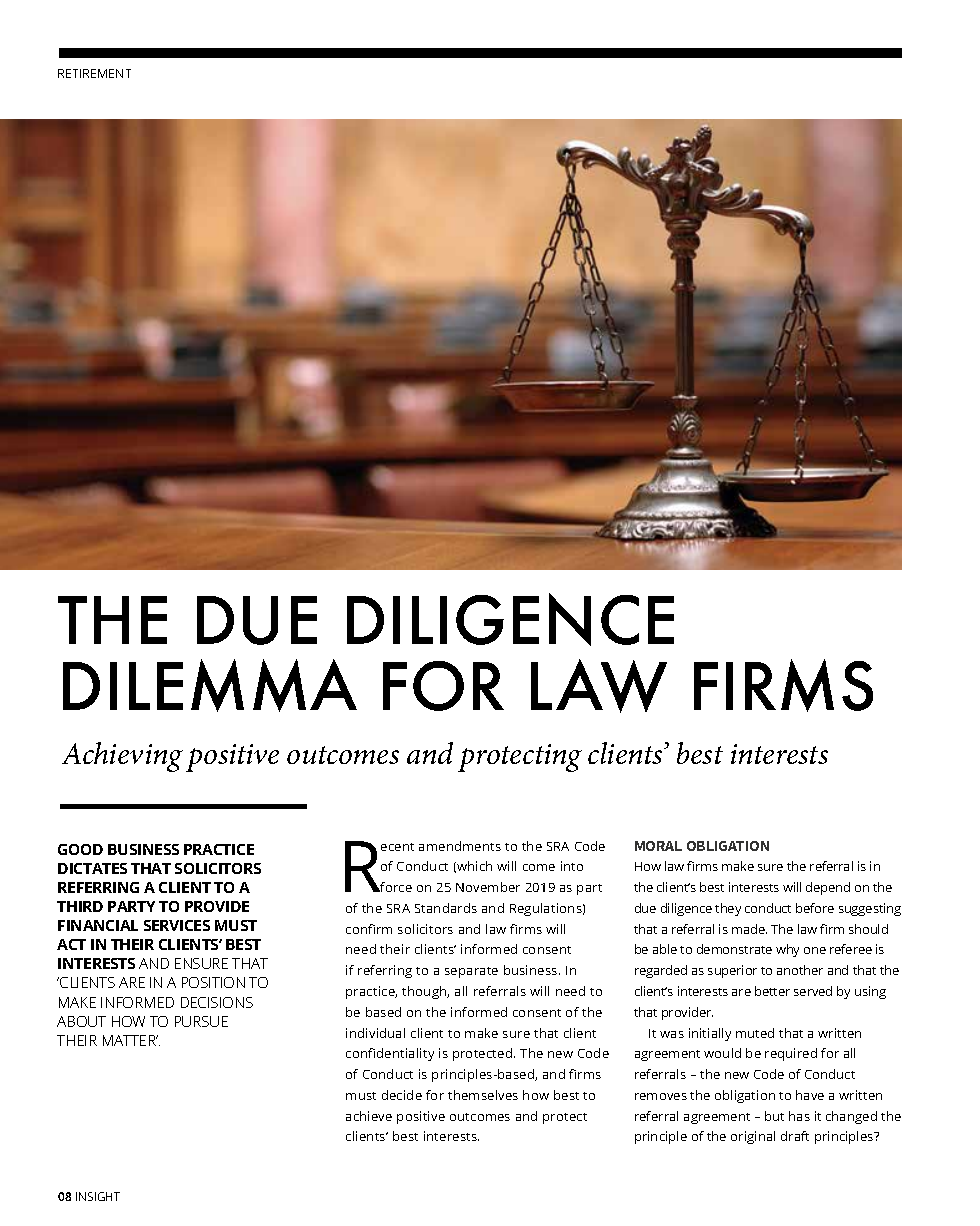 Image resolution: width=980 pixels, height=1226 pixels. Describe the element at coordinates (658, 846) in the image. I see `MORAL` at that location.
